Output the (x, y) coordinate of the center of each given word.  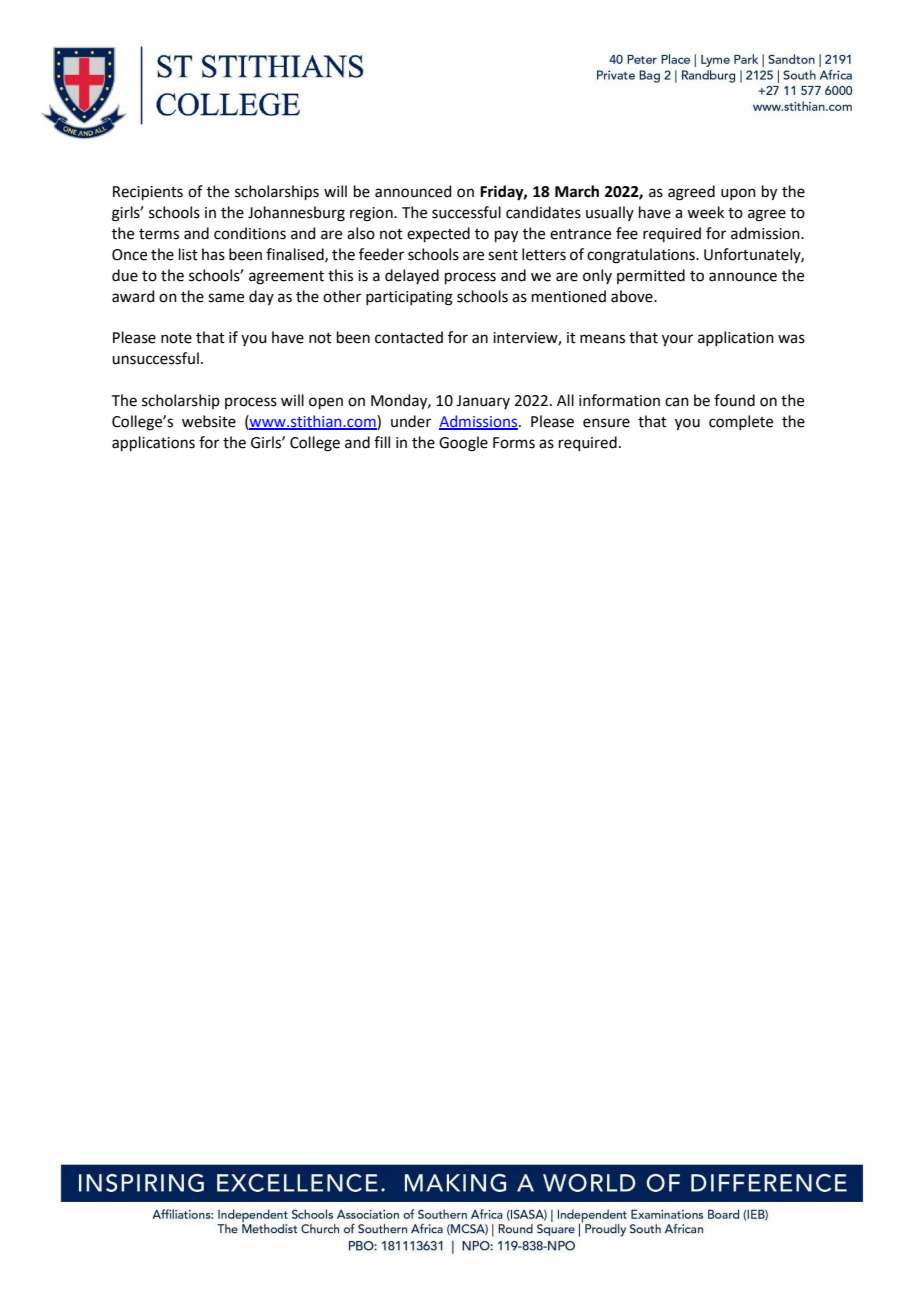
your (677, 340)
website (209, 421)
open (326, 403)
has (213, 254)
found (734, 400)
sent (503, 255)
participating (409, 298)
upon (738, 194)
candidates (543, 212)
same (226, 298)
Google (463, 444)
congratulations (642, 256)
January (483, 402)
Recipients (148, 193)
